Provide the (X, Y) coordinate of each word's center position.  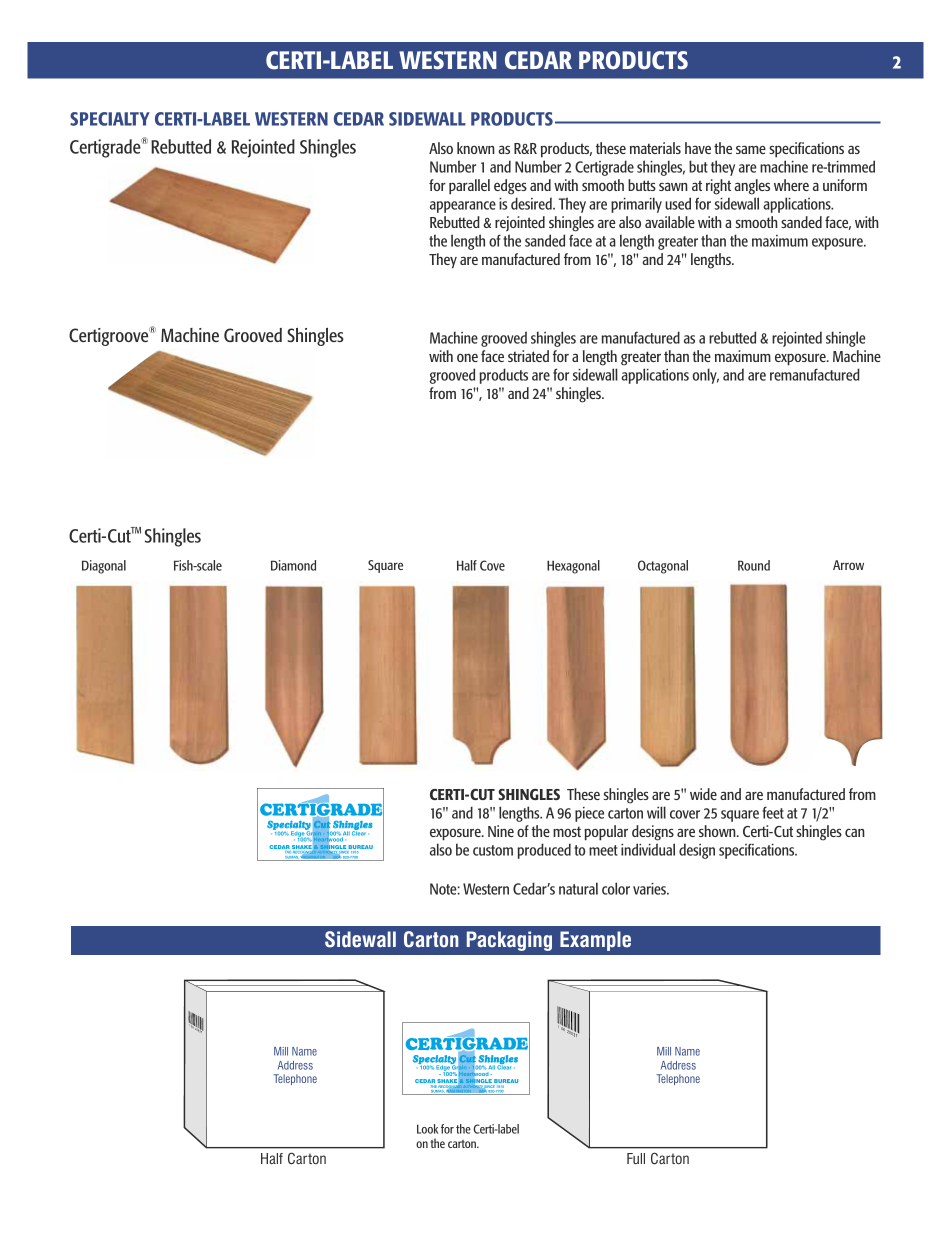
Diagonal (104, 567)
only (705, 376)
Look (427, 1129)
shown (718, 831)
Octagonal (663, 567)
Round (754, 565)
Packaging (509, 941)
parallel (469, 187)
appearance (463, 207)
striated (528, 356)
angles (752, 187)
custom (493, 850)
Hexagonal (573, 567)
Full (636, 1158)
